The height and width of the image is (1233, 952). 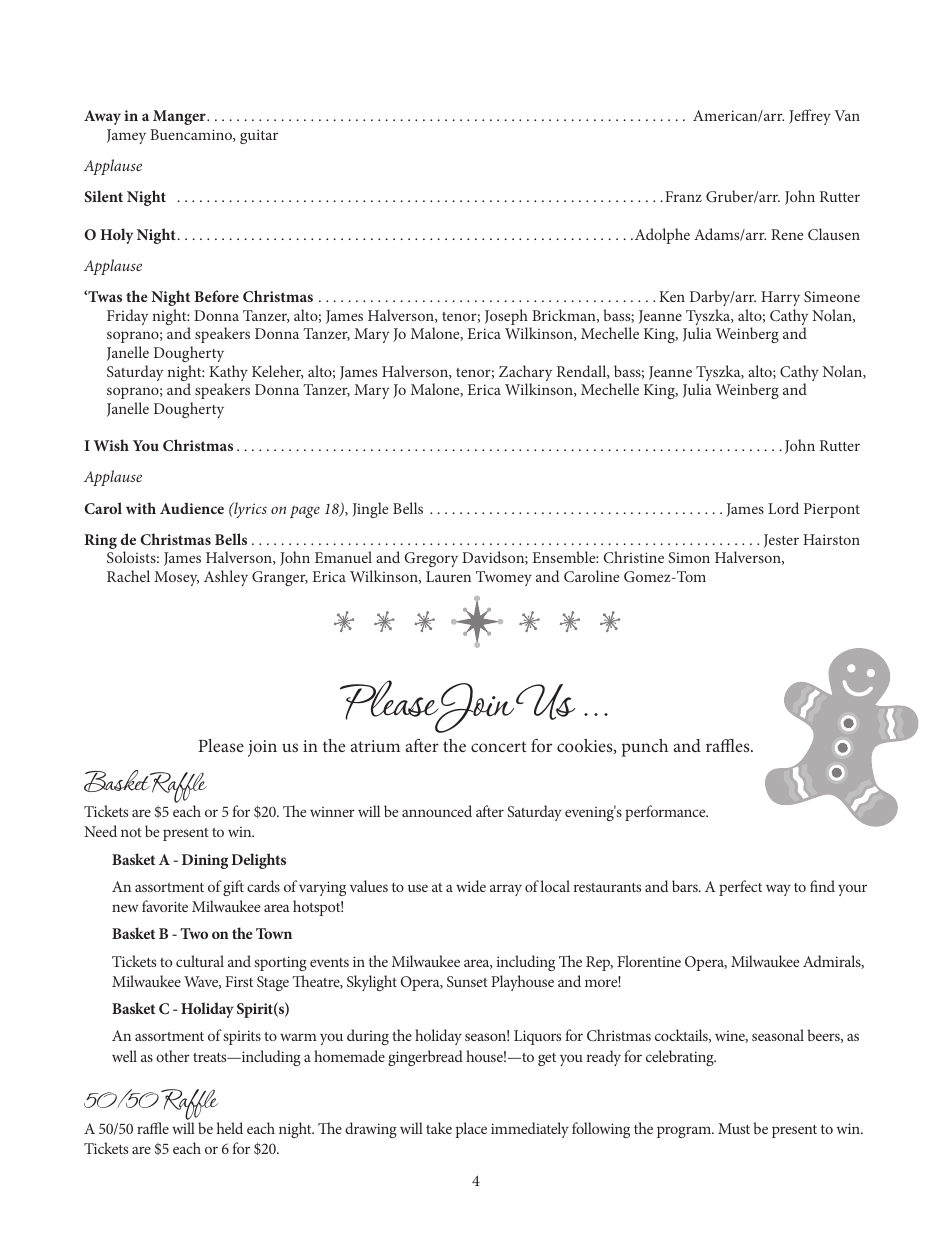 I want to click on Mosey, so click(x=176, y=578).
